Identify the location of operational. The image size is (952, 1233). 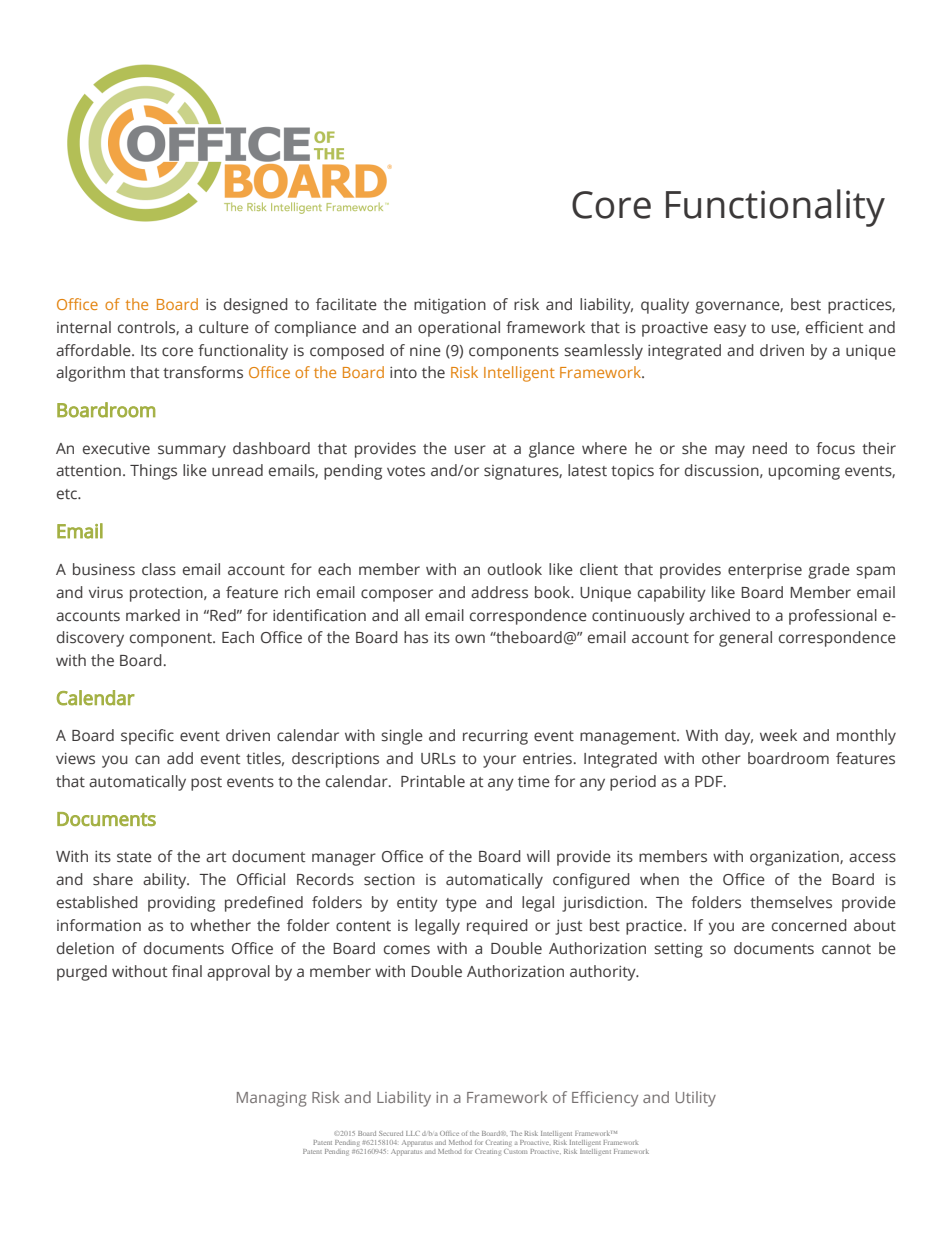
(459, 329).
